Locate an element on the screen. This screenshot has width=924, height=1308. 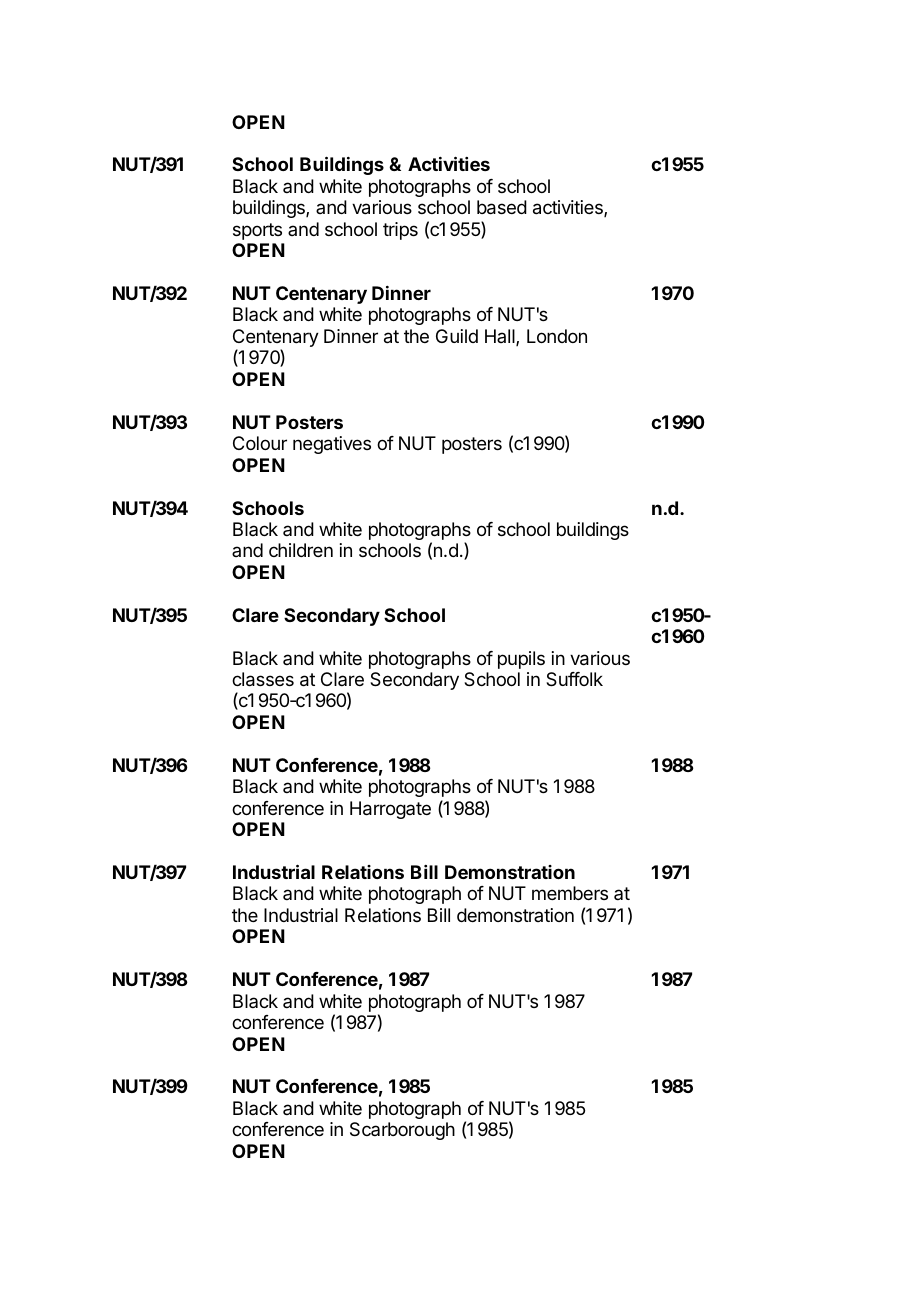
Guild is located at coordinates (457, 336).
